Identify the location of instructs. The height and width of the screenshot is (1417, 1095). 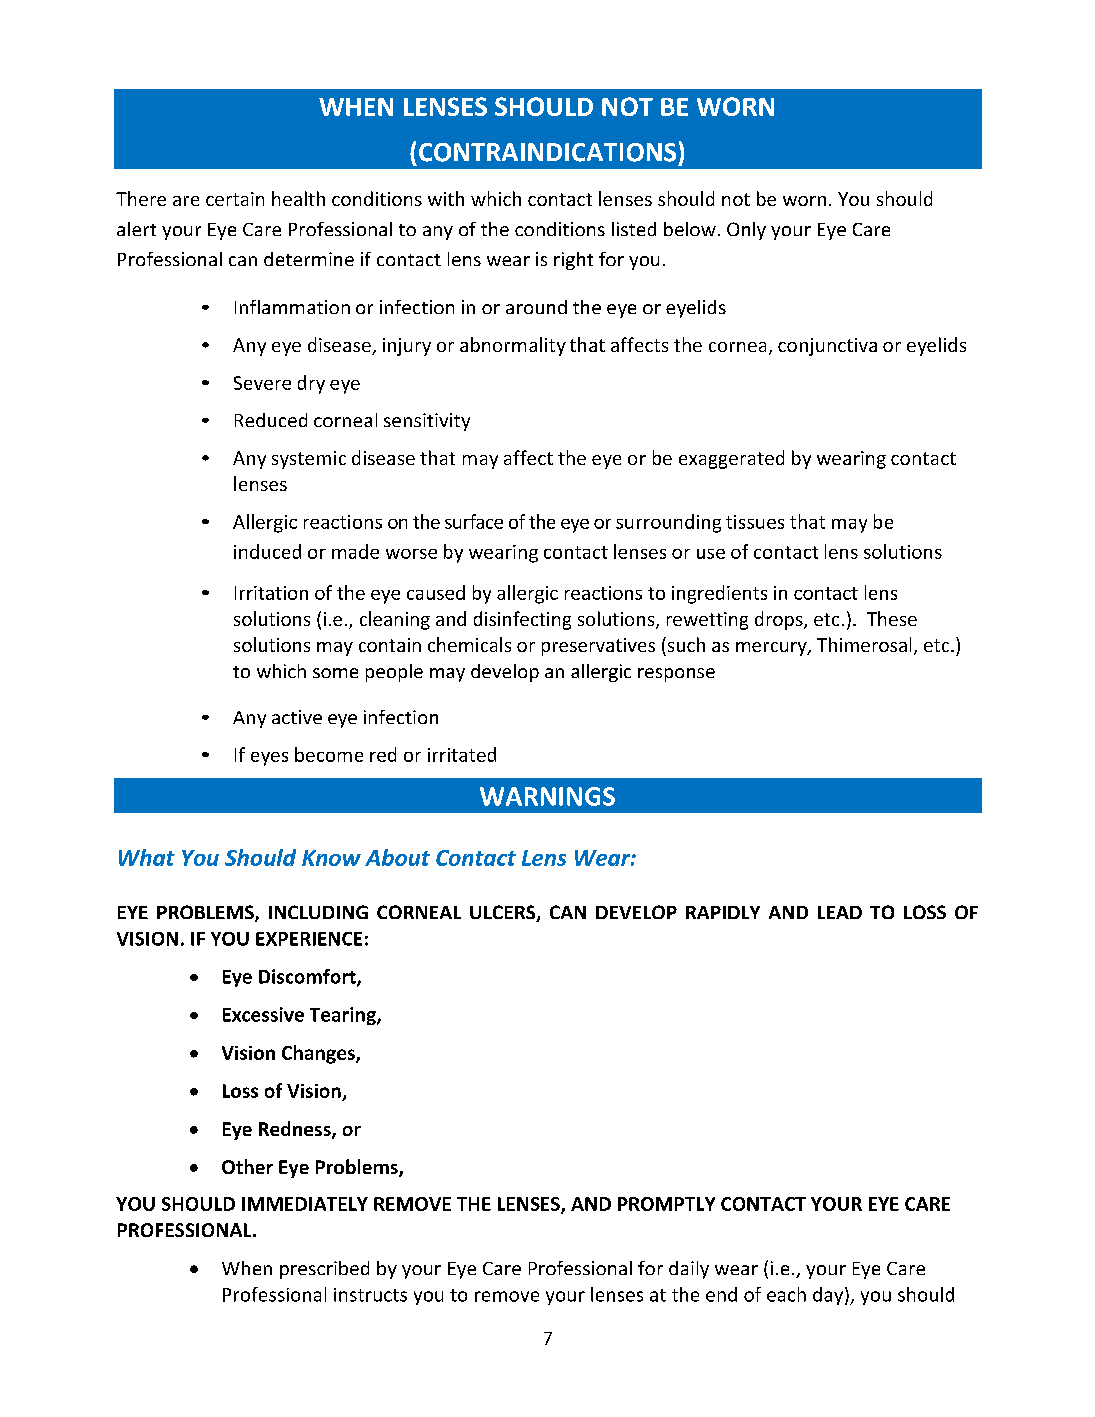
(370, 1295).
